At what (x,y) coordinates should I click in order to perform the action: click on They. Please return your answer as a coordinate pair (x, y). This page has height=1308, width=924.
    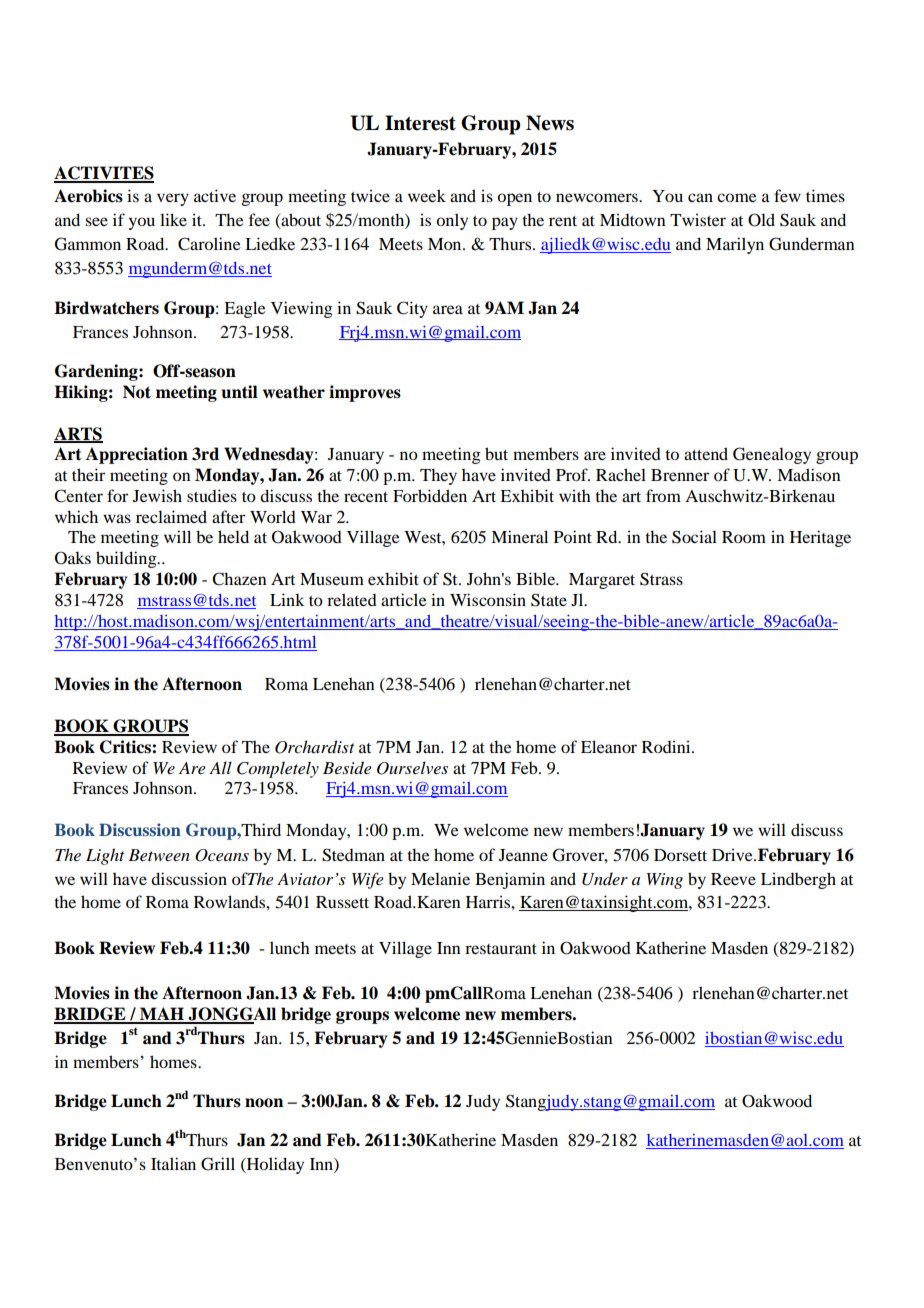
    Looking at the image, I should click on (438, 476).
